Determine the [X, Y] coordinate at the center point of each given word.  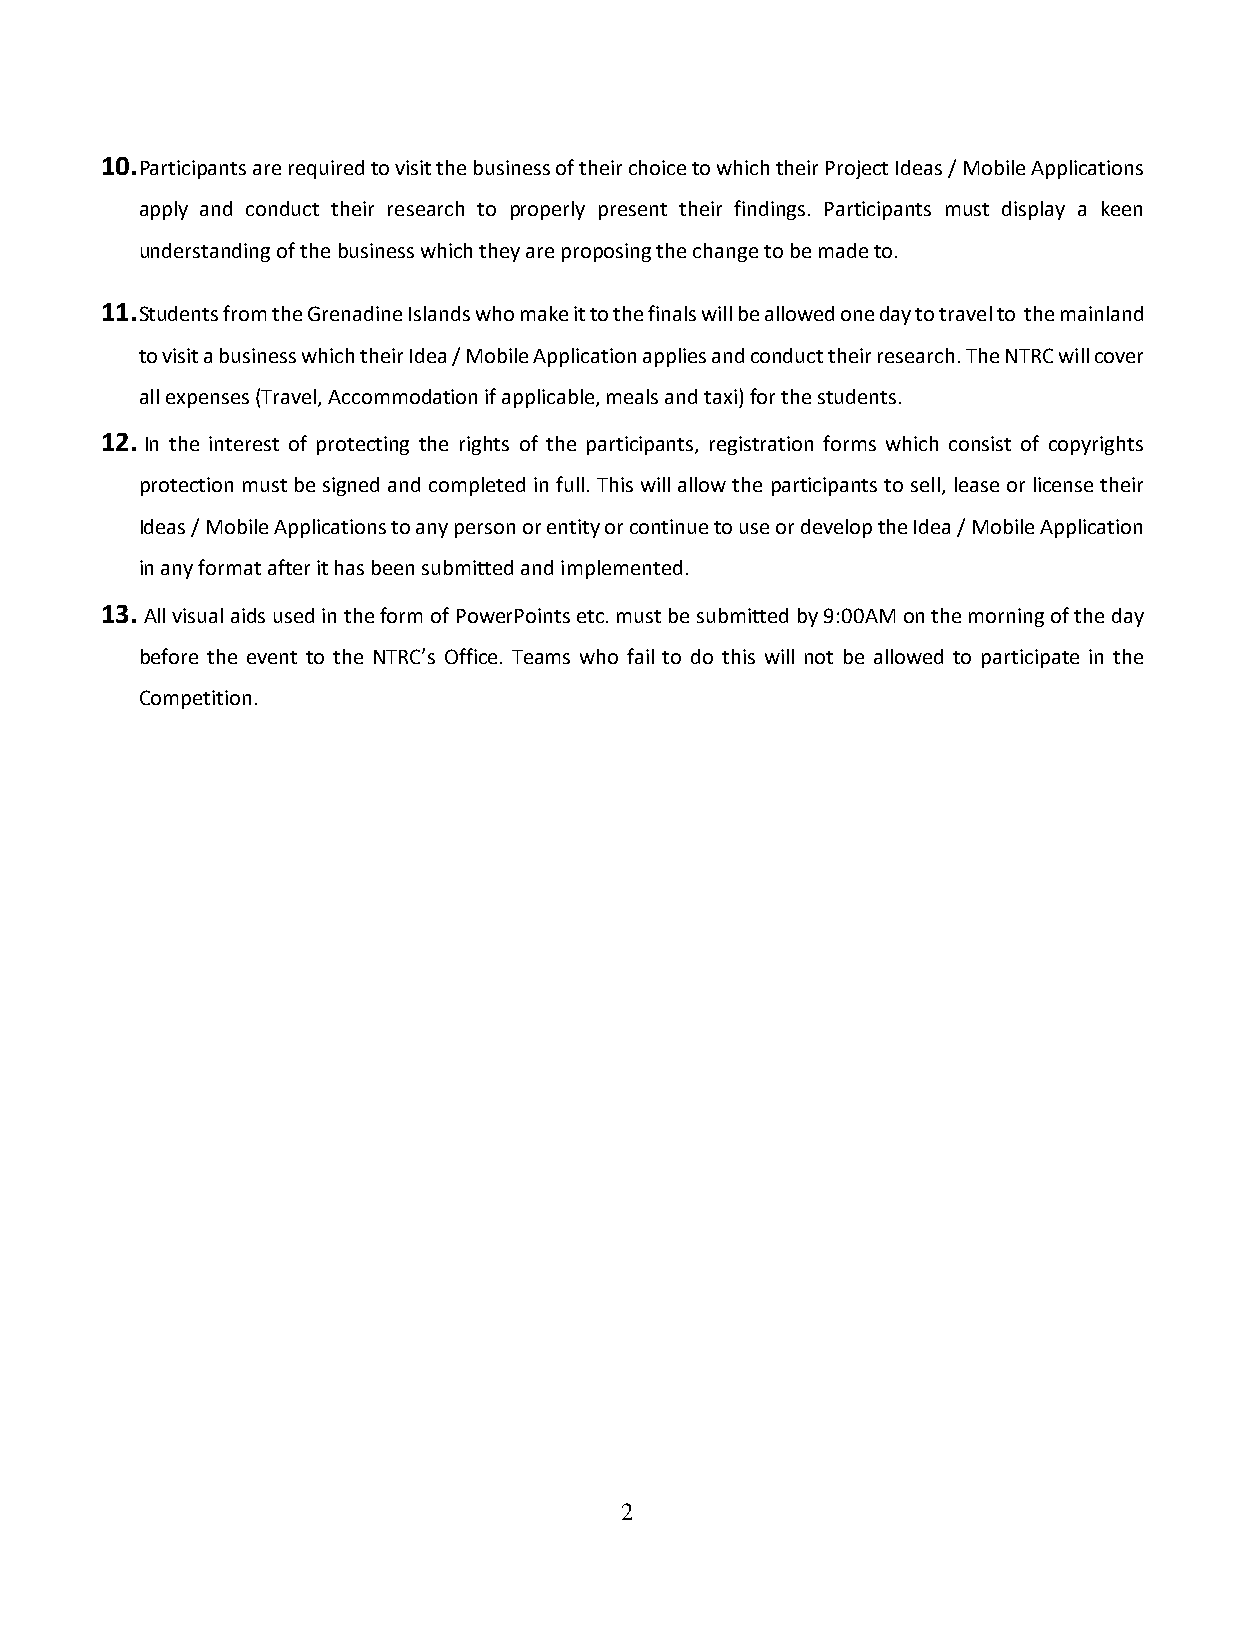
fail [640, 656]
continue [669, 526]
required [326, 169]
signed [351, 486]
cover [1119, 357]
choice [657, 167]
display [1033, 210]
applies [674, 357]
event [272, 657]
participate [1030, 658]
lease [977, 484]
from [244, 313]
